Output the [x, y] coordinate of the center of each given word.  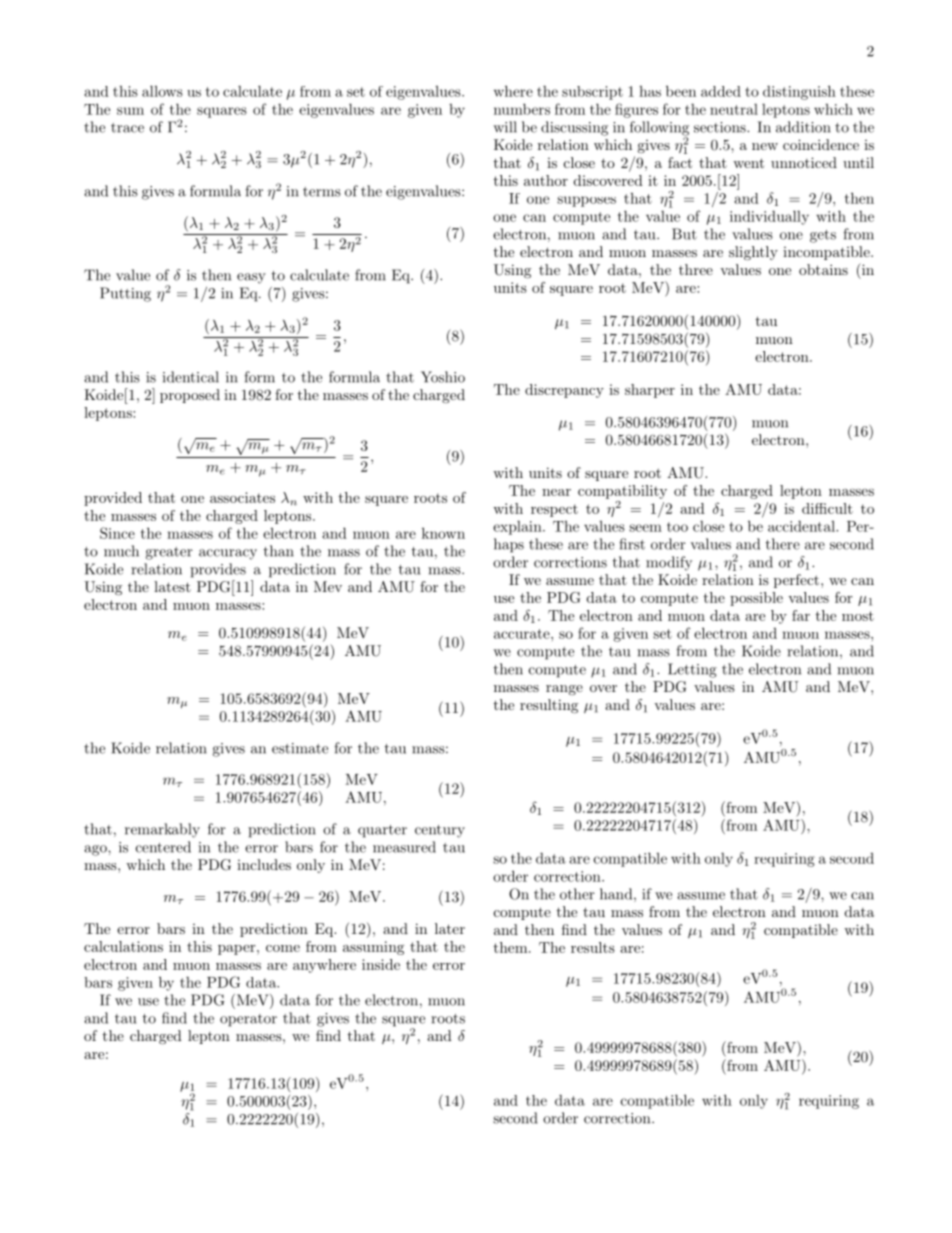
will [505, 127]
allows [162, 91]
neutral [734, 109]
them [512, 947]
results [593, 947]
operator [248, 1020]
